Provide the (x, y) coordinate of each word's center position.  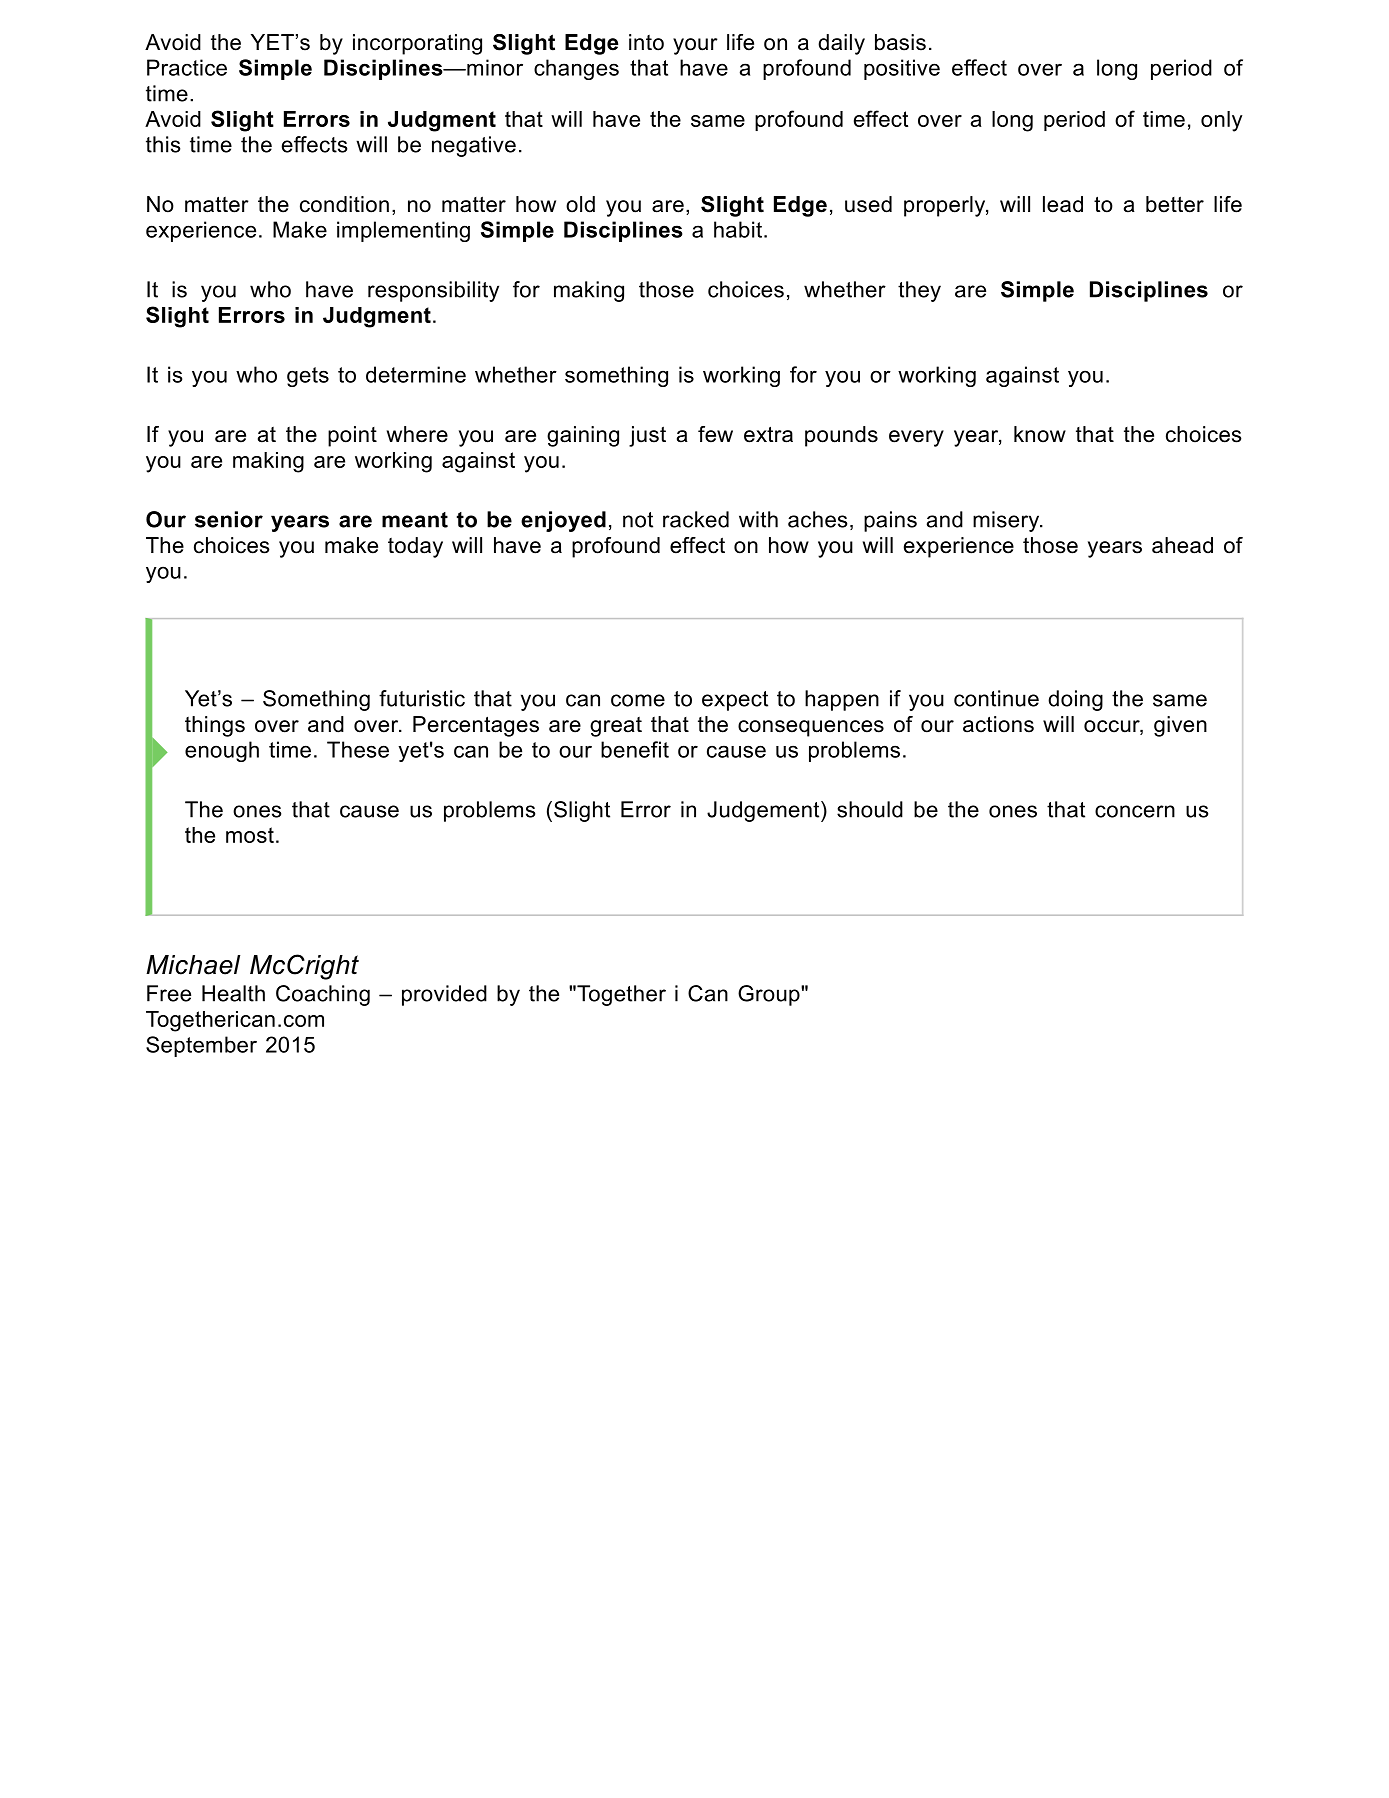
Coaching (323, 995)
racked (696, 519)
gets (308, 377)
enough (222, 751)
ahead (1182, 545)
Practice (187, 67)
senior (229, 519)
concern (1135, 811)
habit (738, 229)
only (1221, 121)
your (695, 46)
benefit (635, 749)
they (919, 291)
